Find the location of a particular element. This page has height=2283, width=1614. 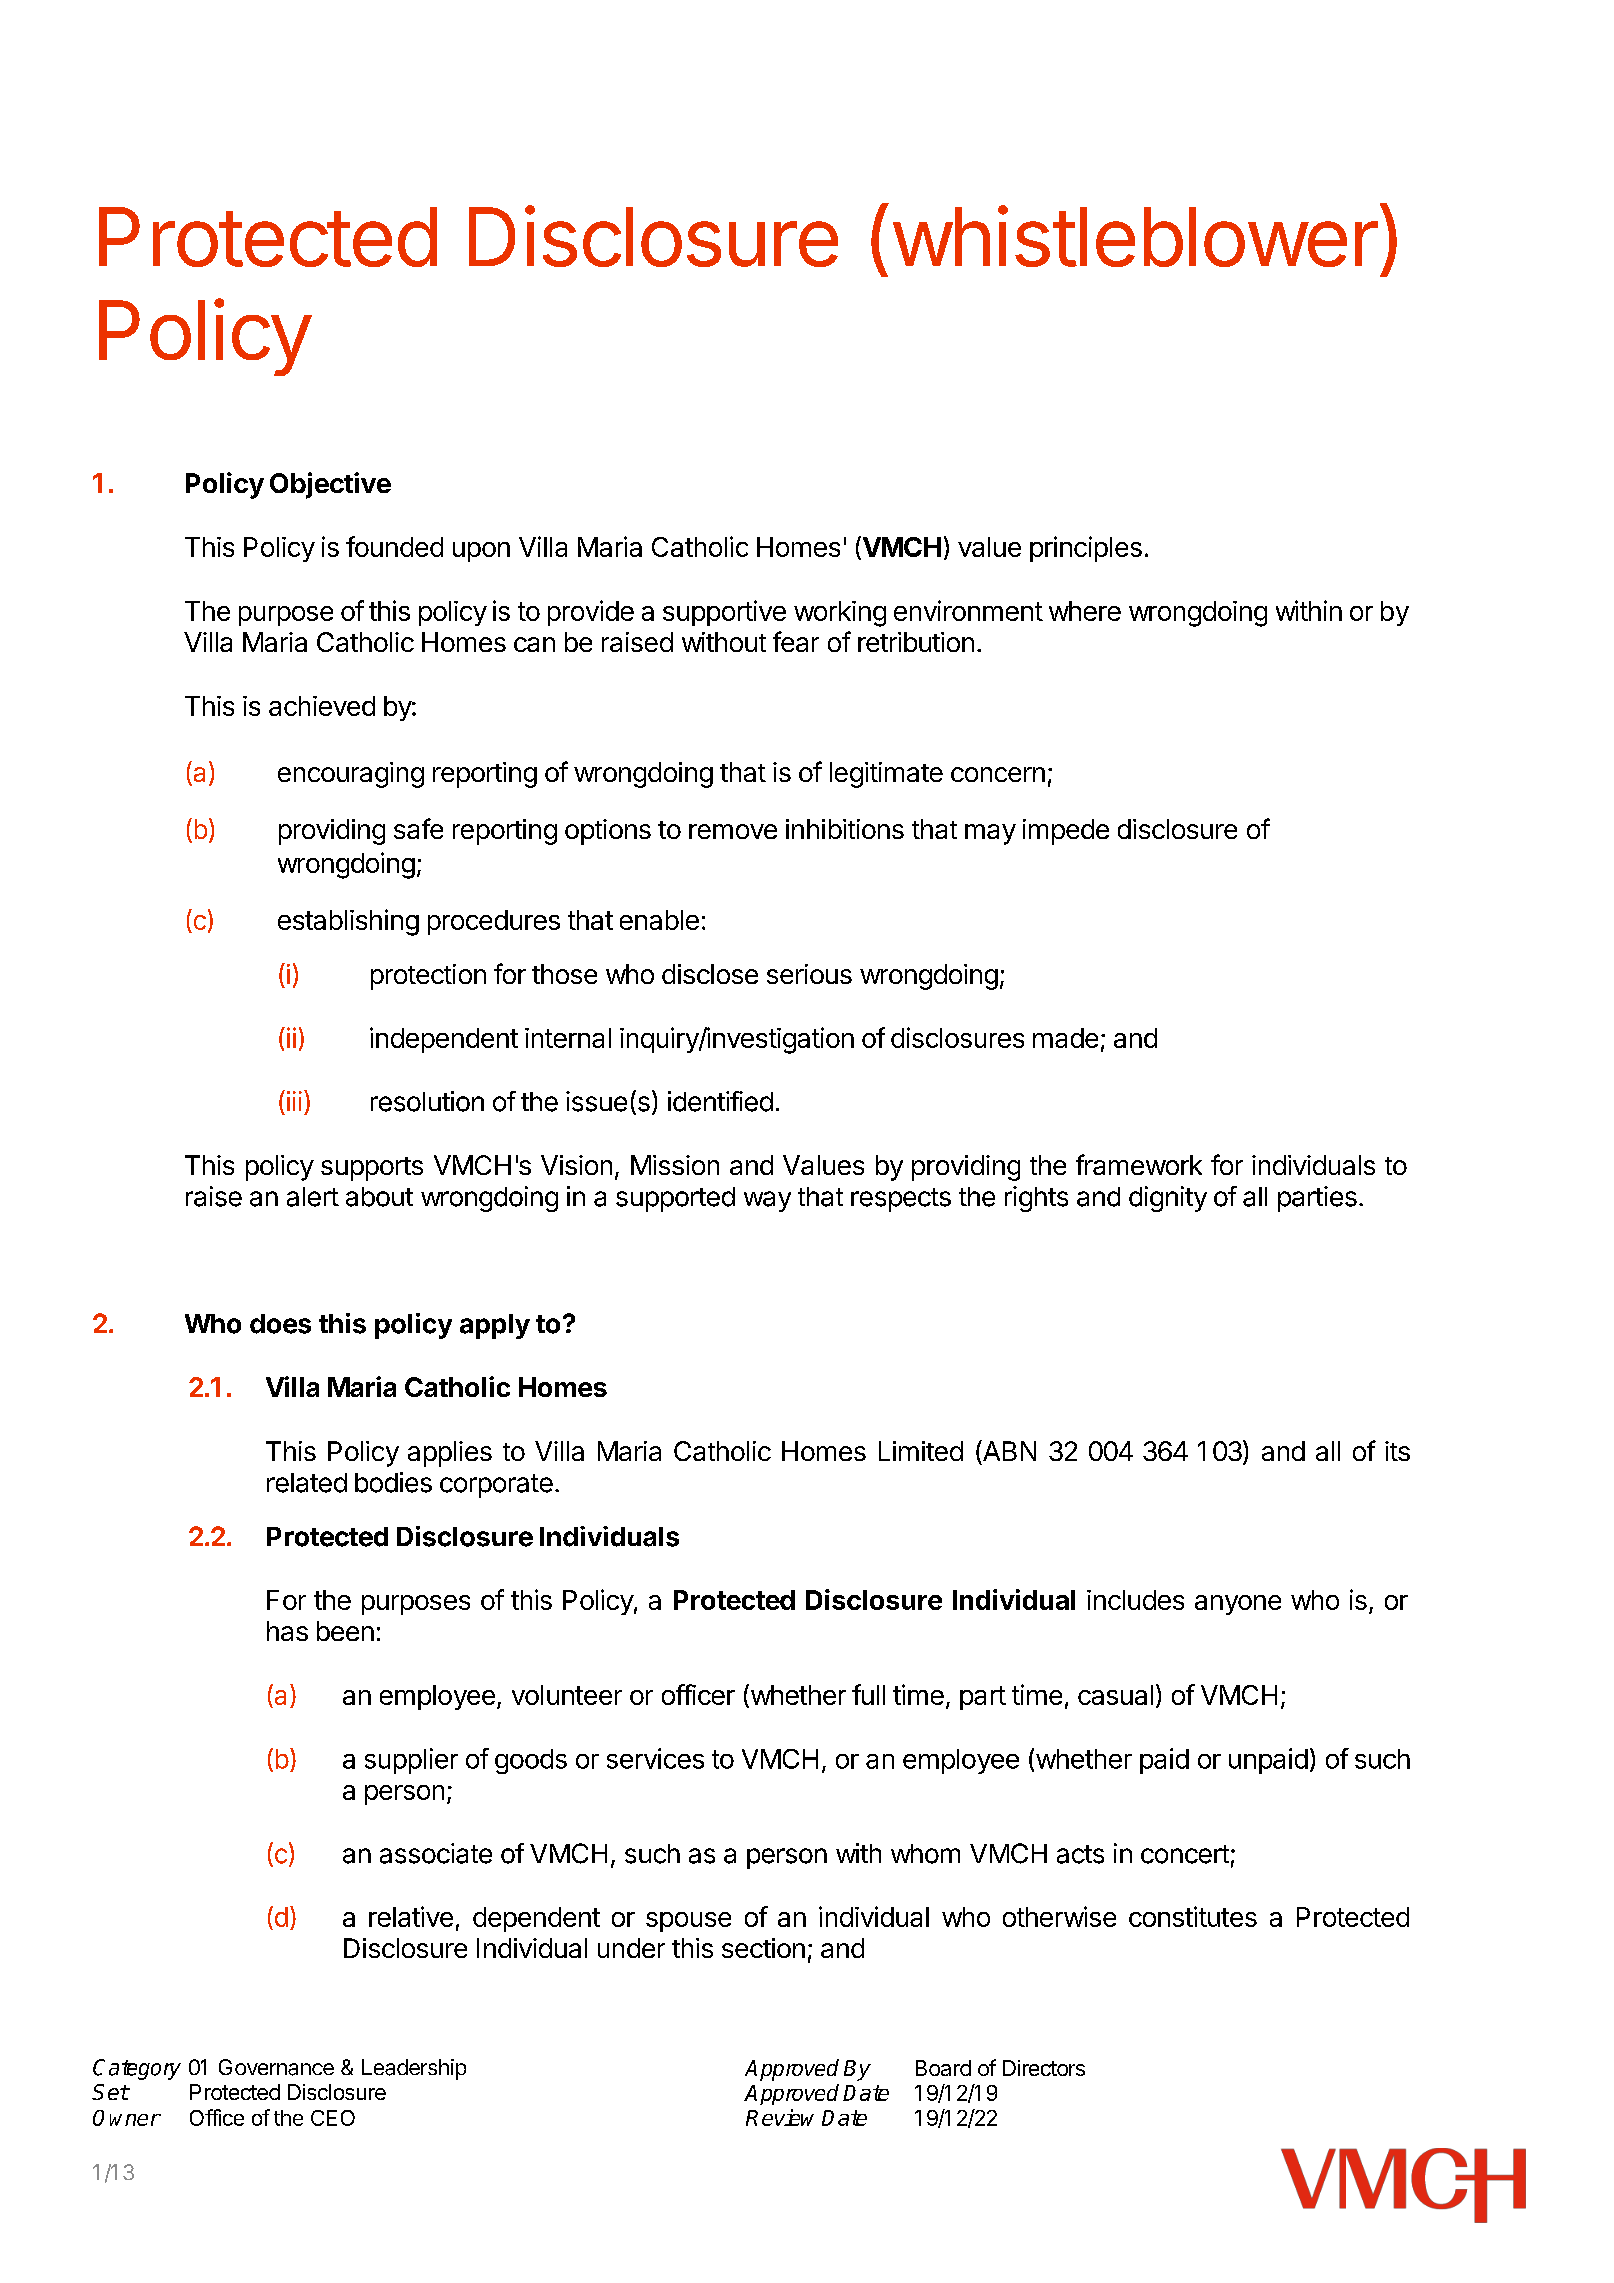

whistleblower is located at coordinates (1135, 236).
